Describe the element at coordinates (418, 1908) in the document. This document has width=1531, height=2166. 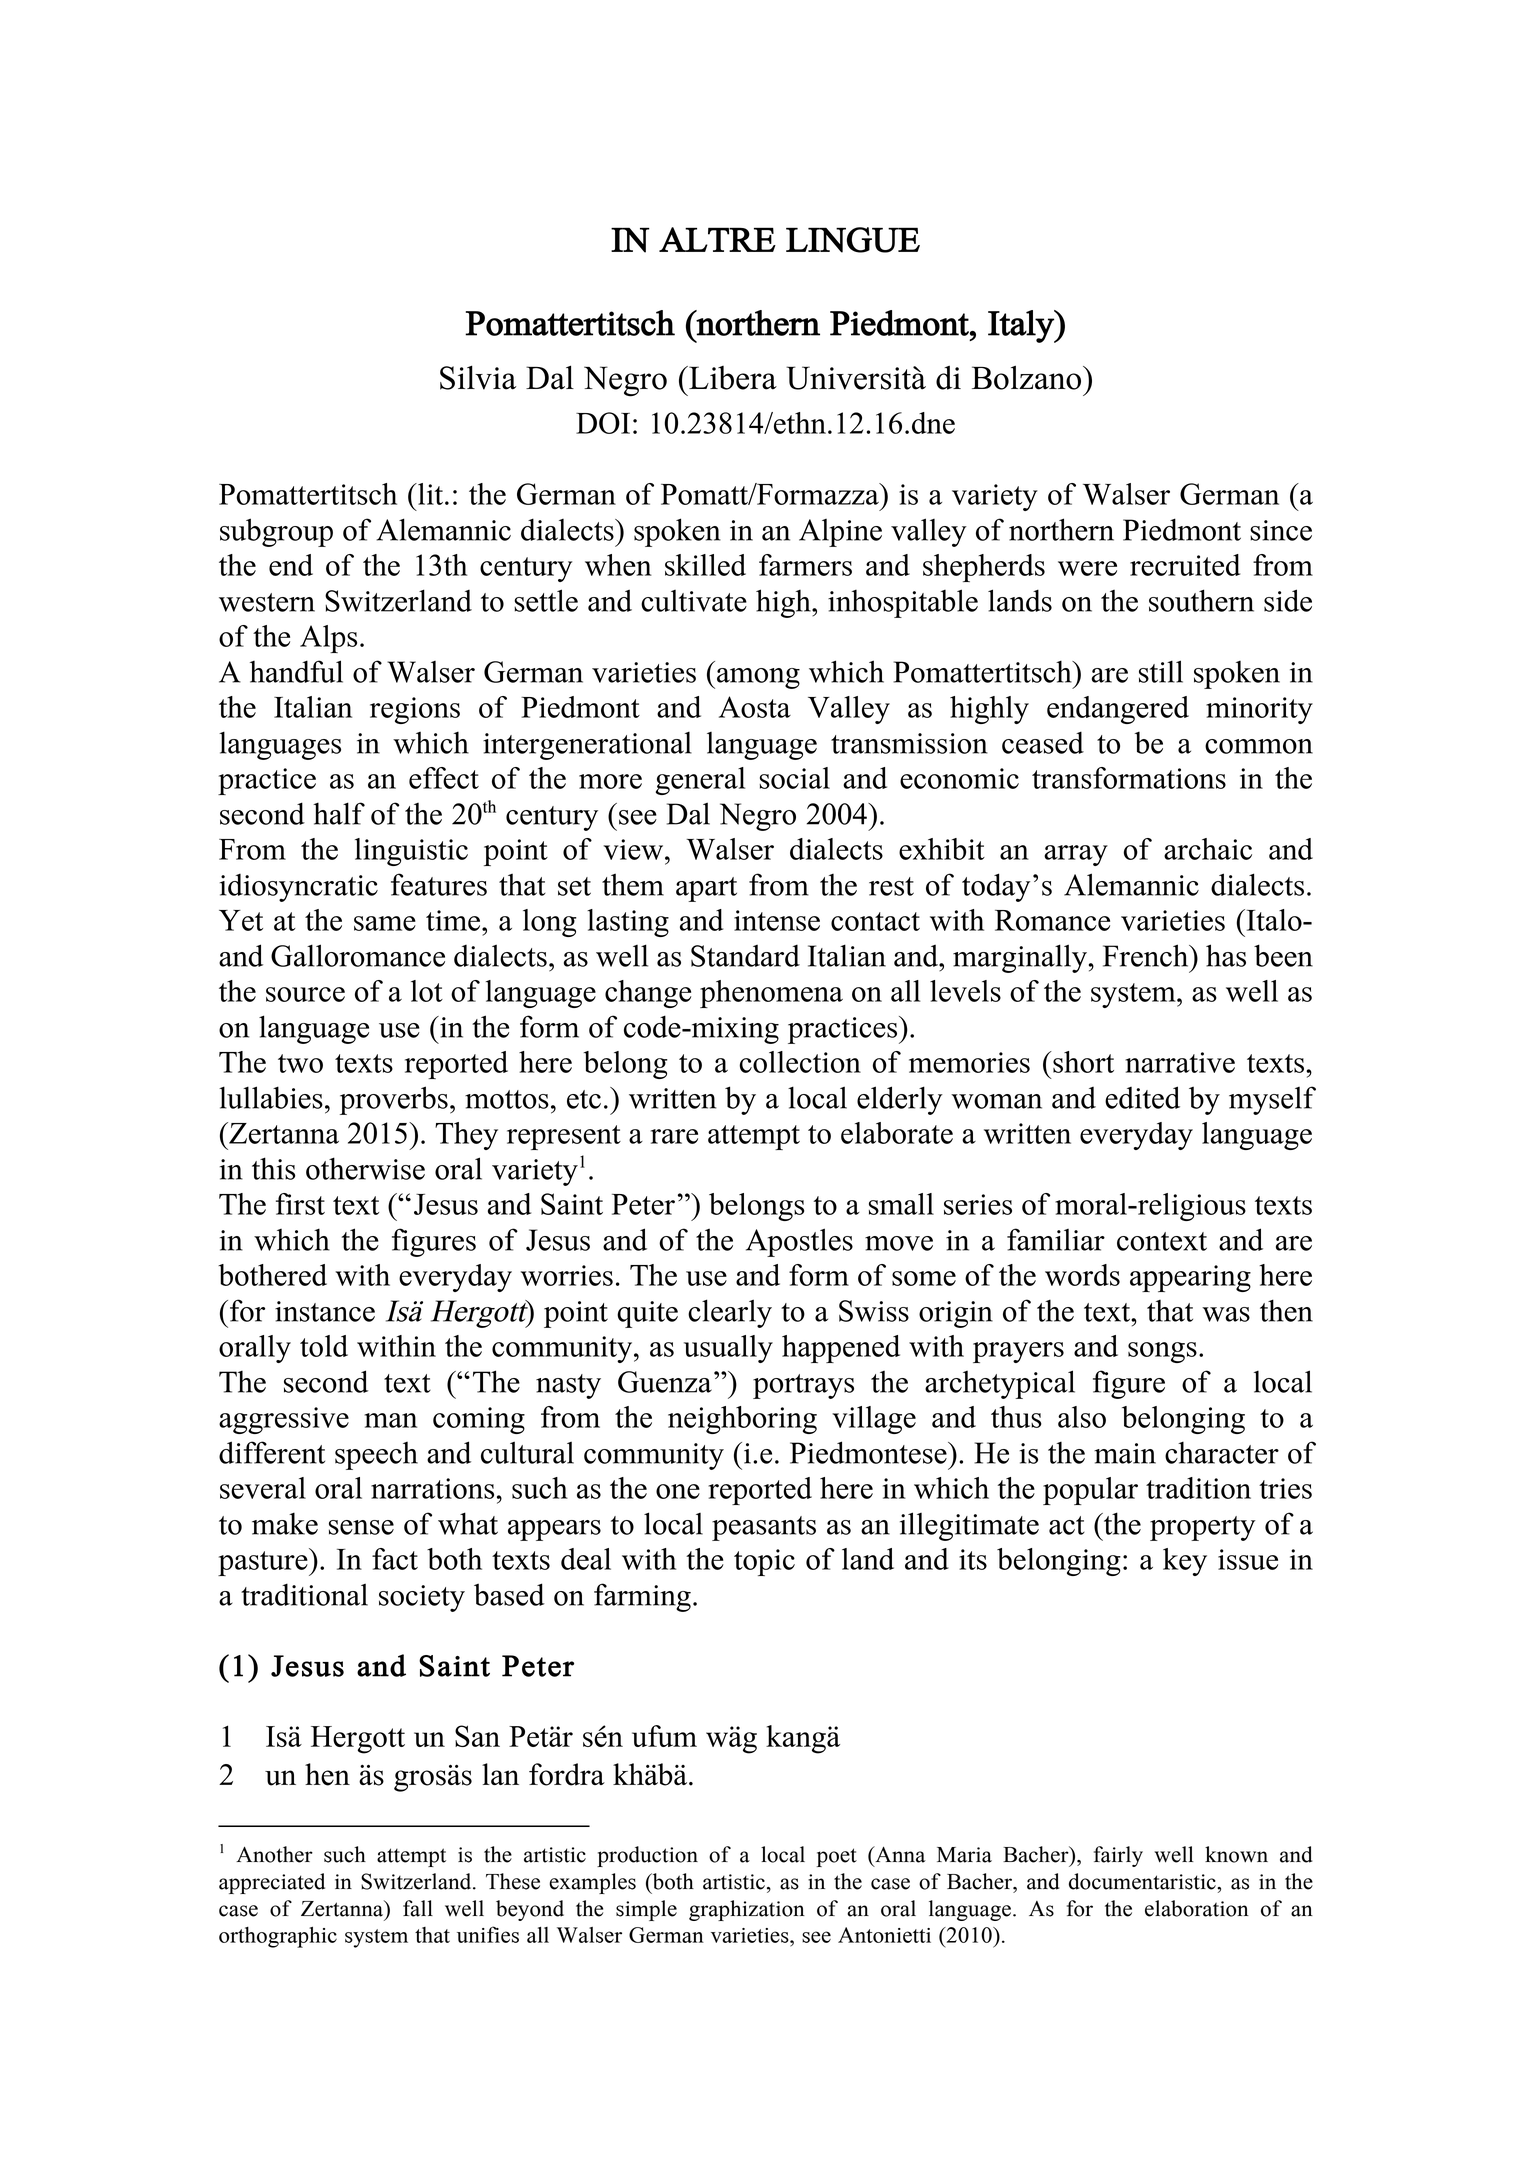
I see `fall` at that location.
